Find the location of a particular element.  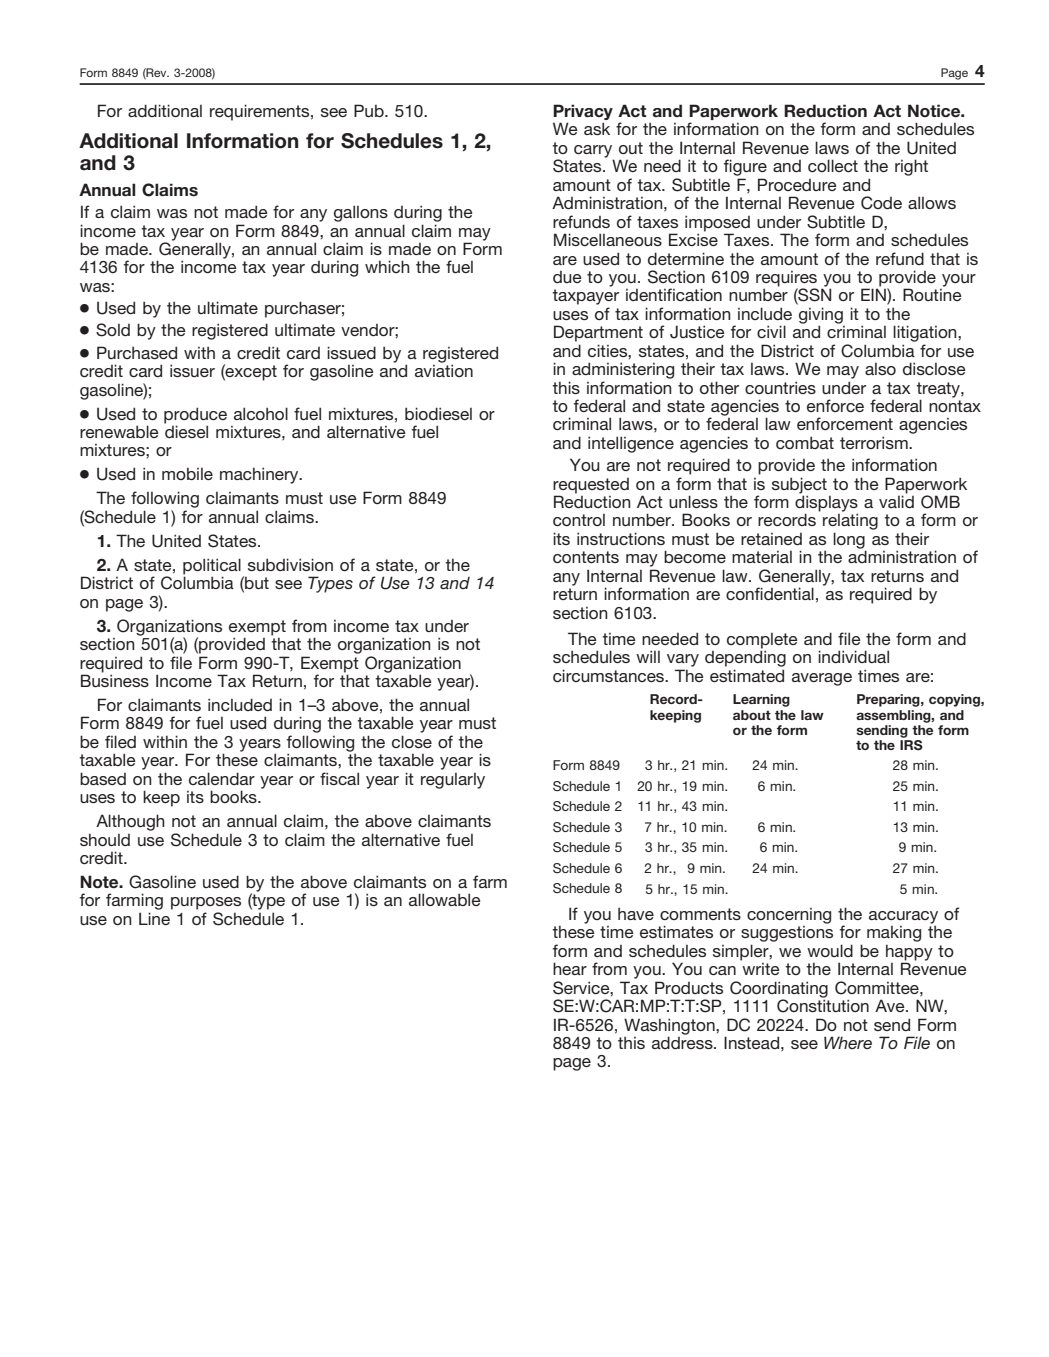

collect is located at coordinates (833, 165).
